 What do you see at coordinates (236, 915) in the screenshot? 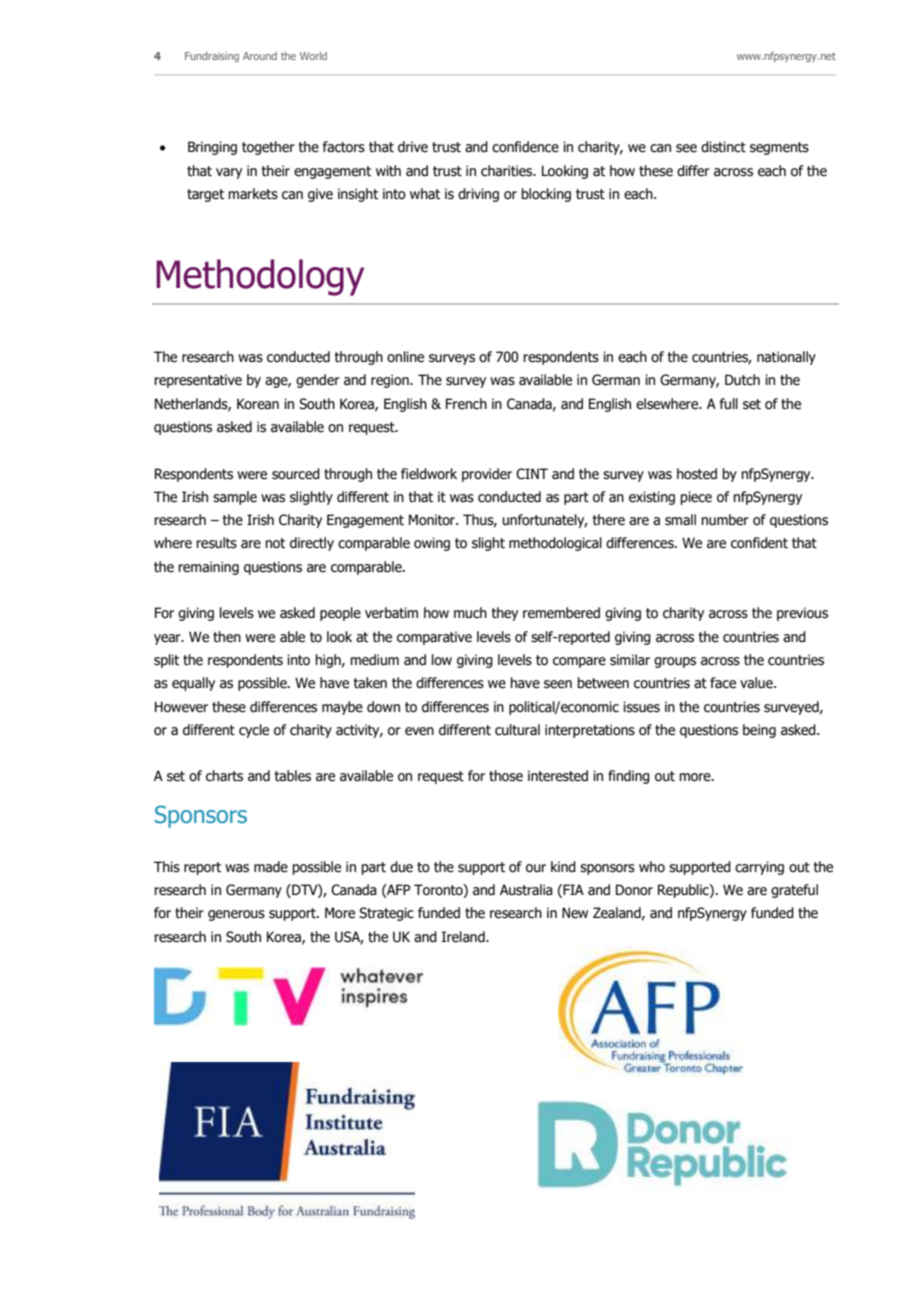
I see `generous` at bounding box center [236, 915].
